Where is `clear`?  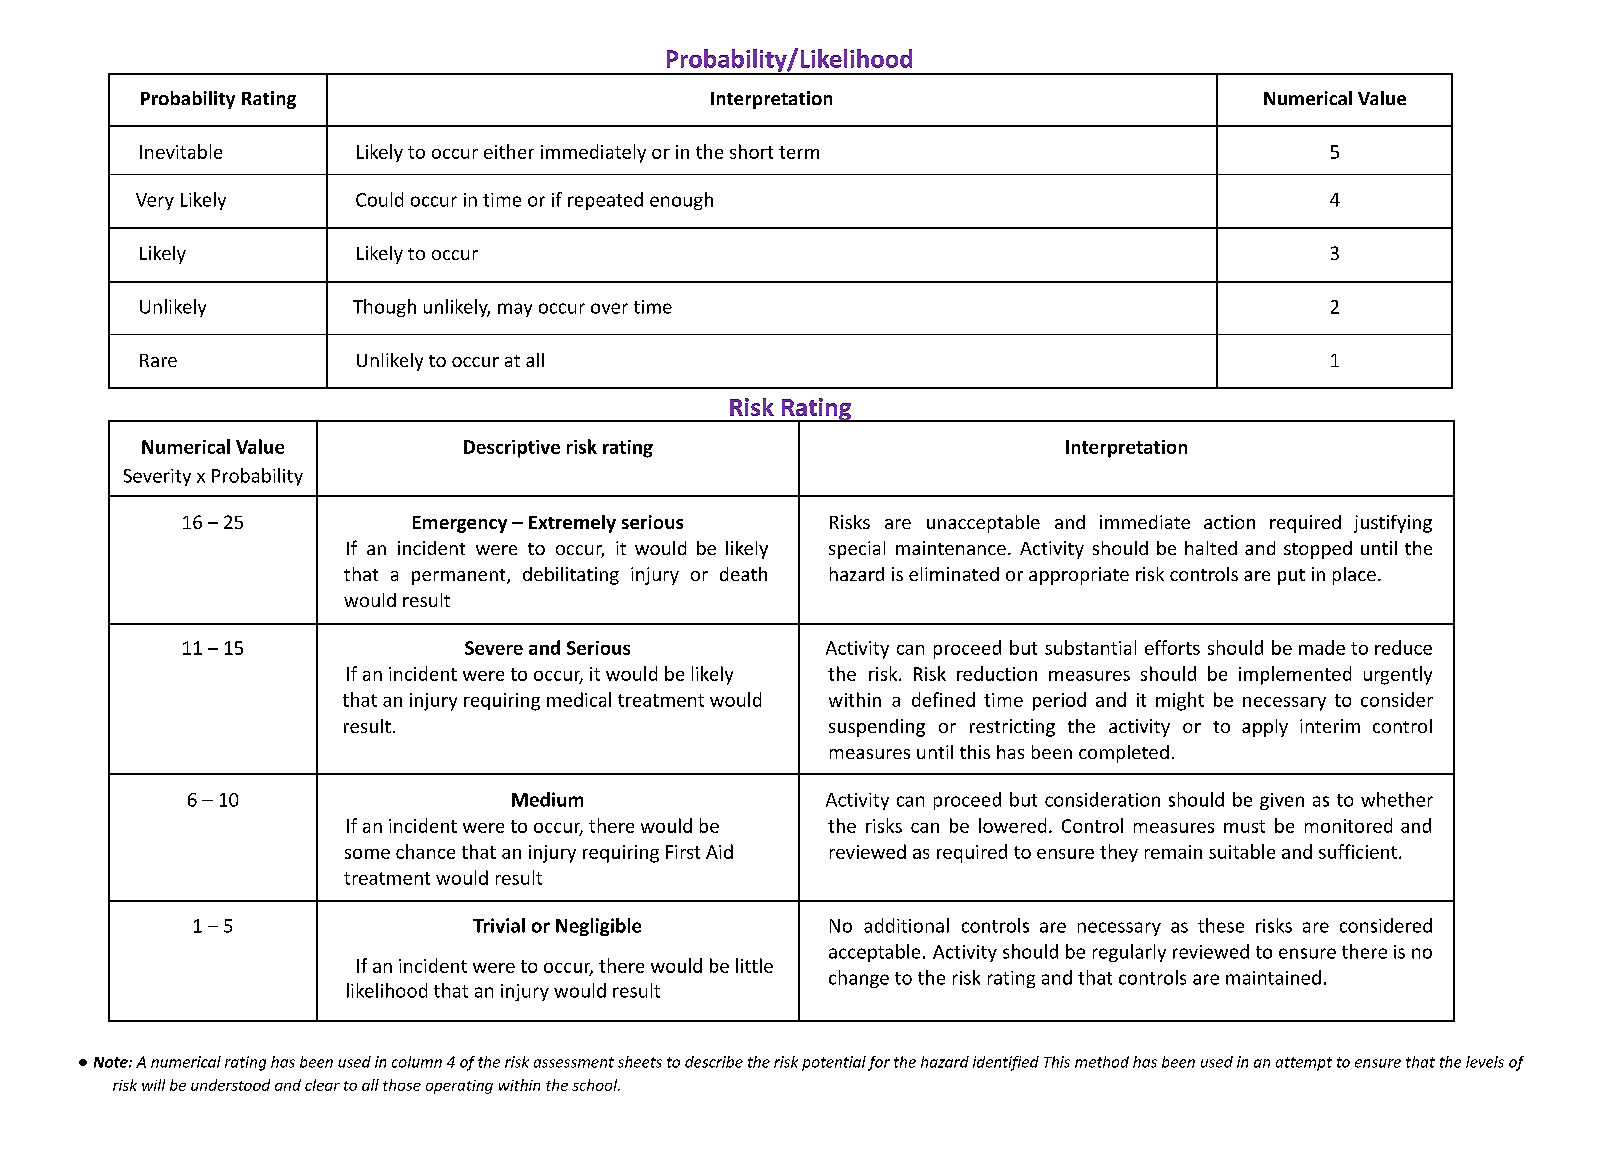 clear is located at coordinates (322, 1085).
